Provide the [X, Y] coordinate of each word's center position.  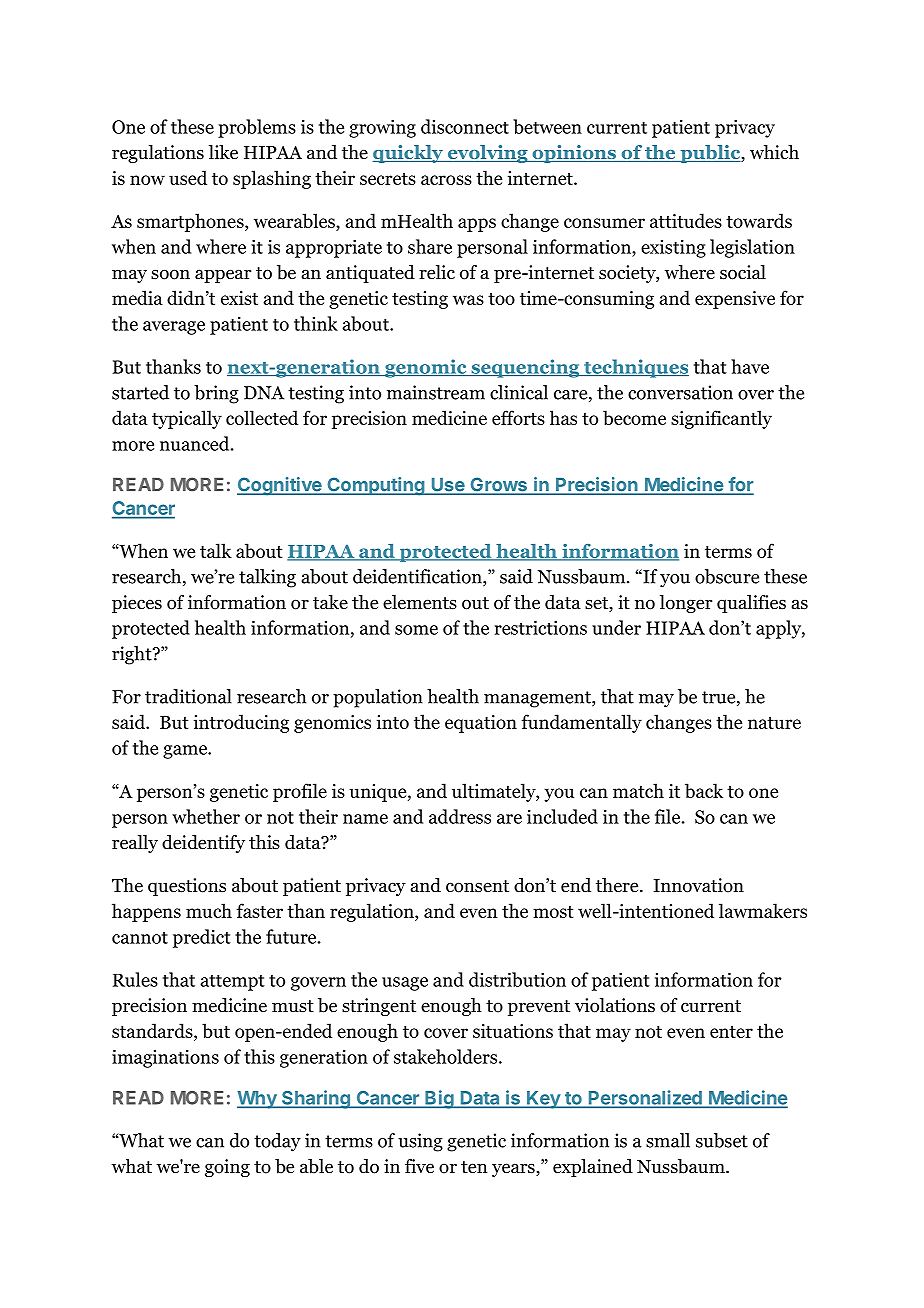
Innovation [699, 885]
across [446, 180]
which [774, 152]
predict [202, 938]
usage [405, 984]
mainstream [436, 392]
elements [420, 602]
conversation [680, 392]
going [227, 1168]
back [704, 790]
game [186, 752]
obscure [727, 576]
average [174, 328]
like [223, 152]
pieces [137, 604]
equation [481, 724]
